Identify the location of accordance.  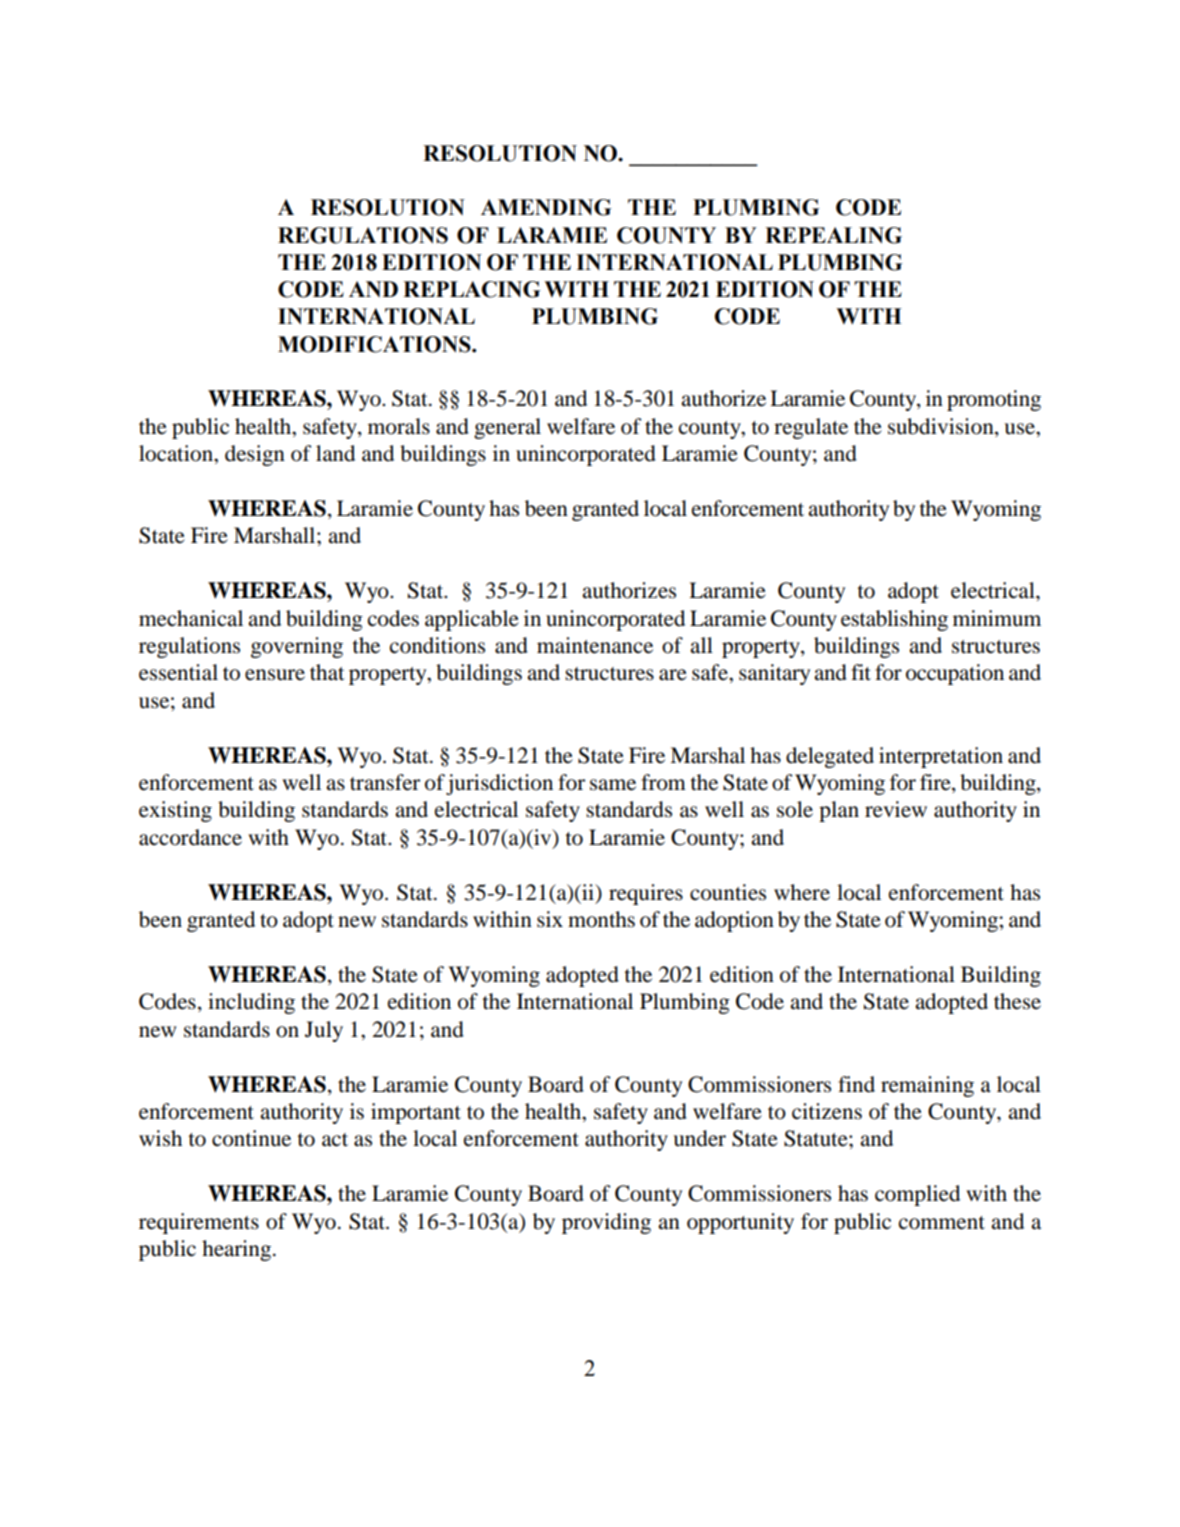
(190, 837).
